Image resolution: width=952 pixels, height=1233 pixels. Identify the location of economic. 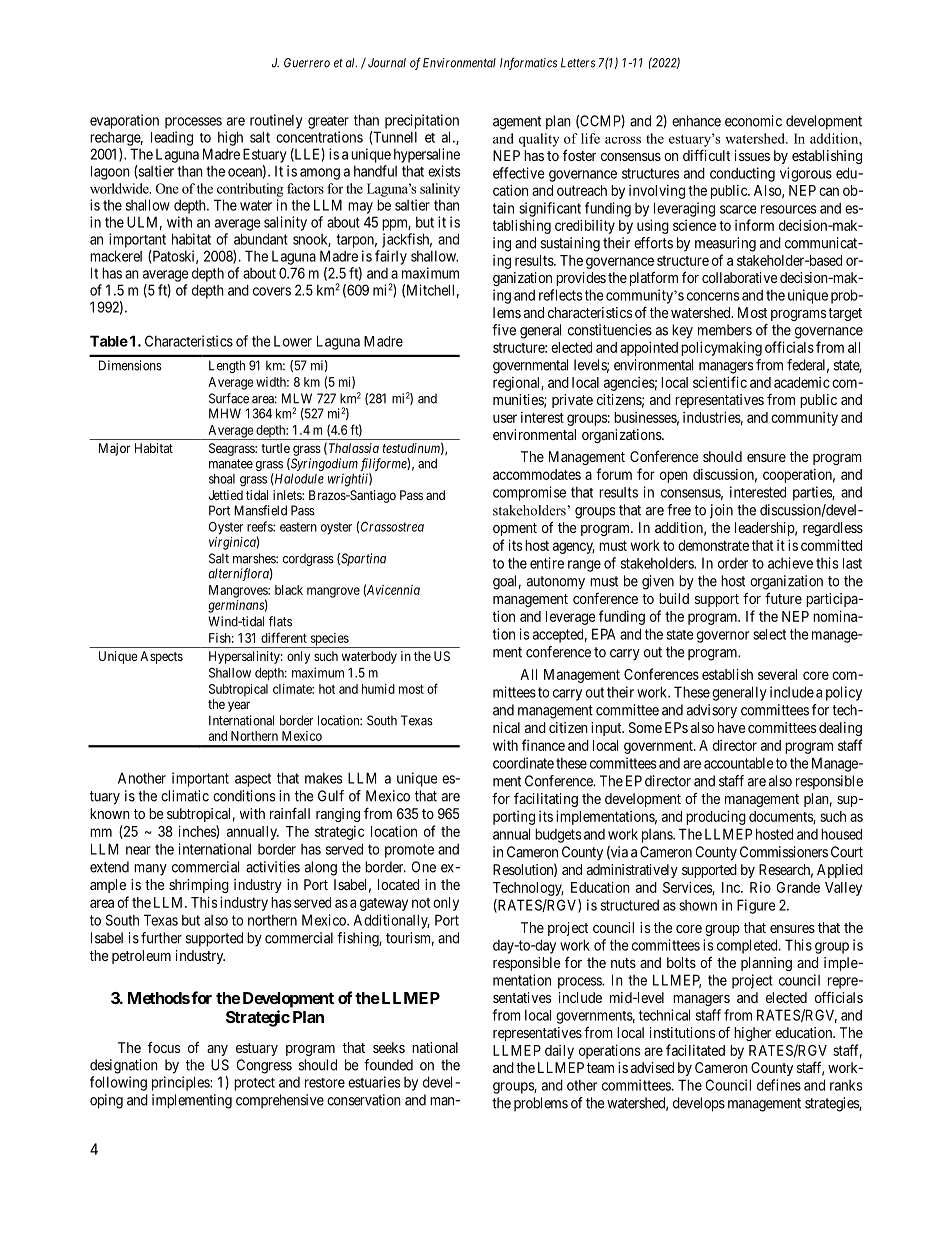
(753, 121).
